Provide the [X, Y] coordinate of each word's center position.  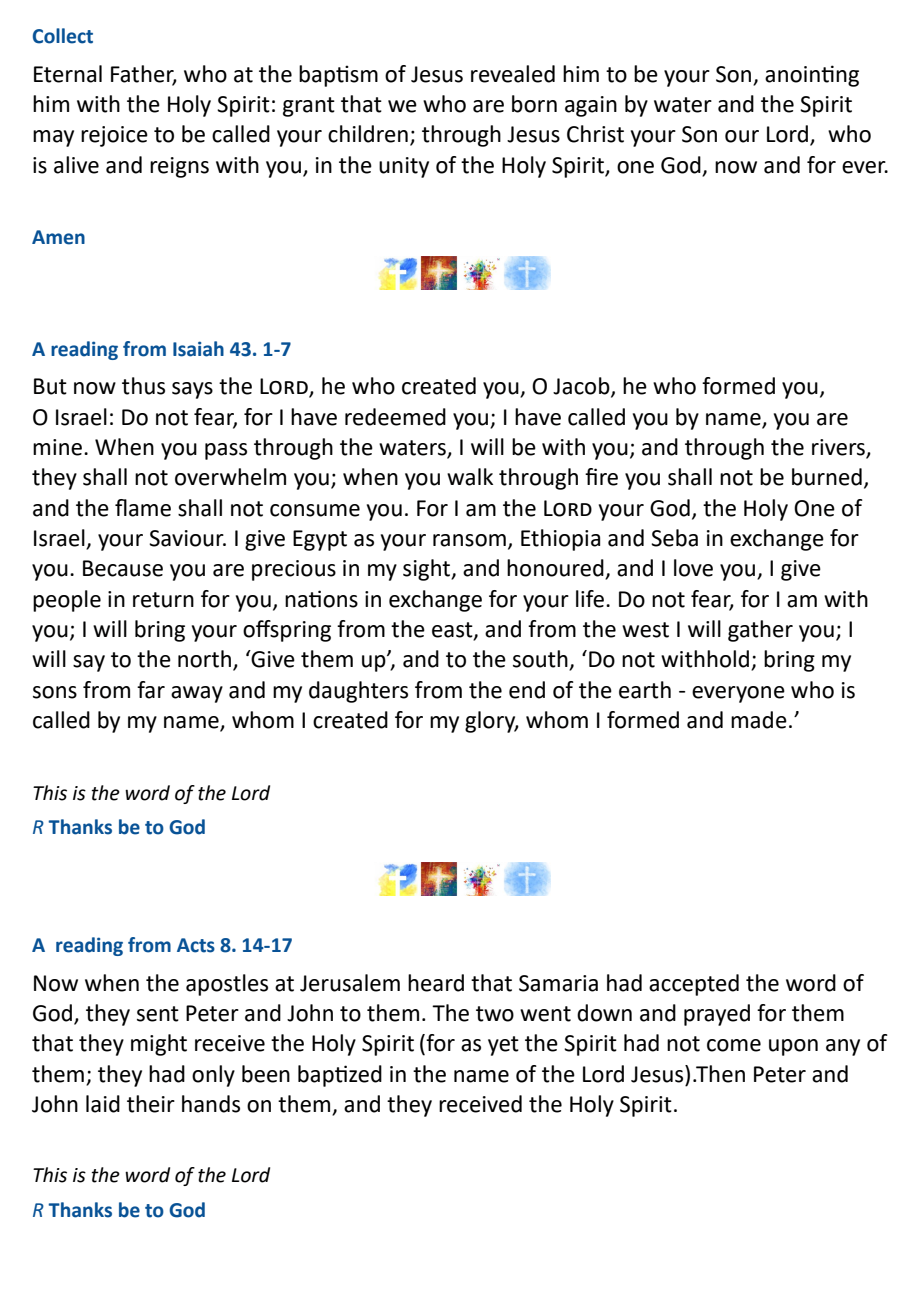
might [159, 1045]
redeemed [395, 417]
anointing [812, 76]
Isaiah [198, 349]
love [693, 568]
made [759, 720]
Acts [196, 945]
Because [123, 568]
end [527, 690]
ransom [469, 540]
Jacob [582, 387]
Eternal [68, 74]
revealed [513, 74]
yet [503, 1046]
